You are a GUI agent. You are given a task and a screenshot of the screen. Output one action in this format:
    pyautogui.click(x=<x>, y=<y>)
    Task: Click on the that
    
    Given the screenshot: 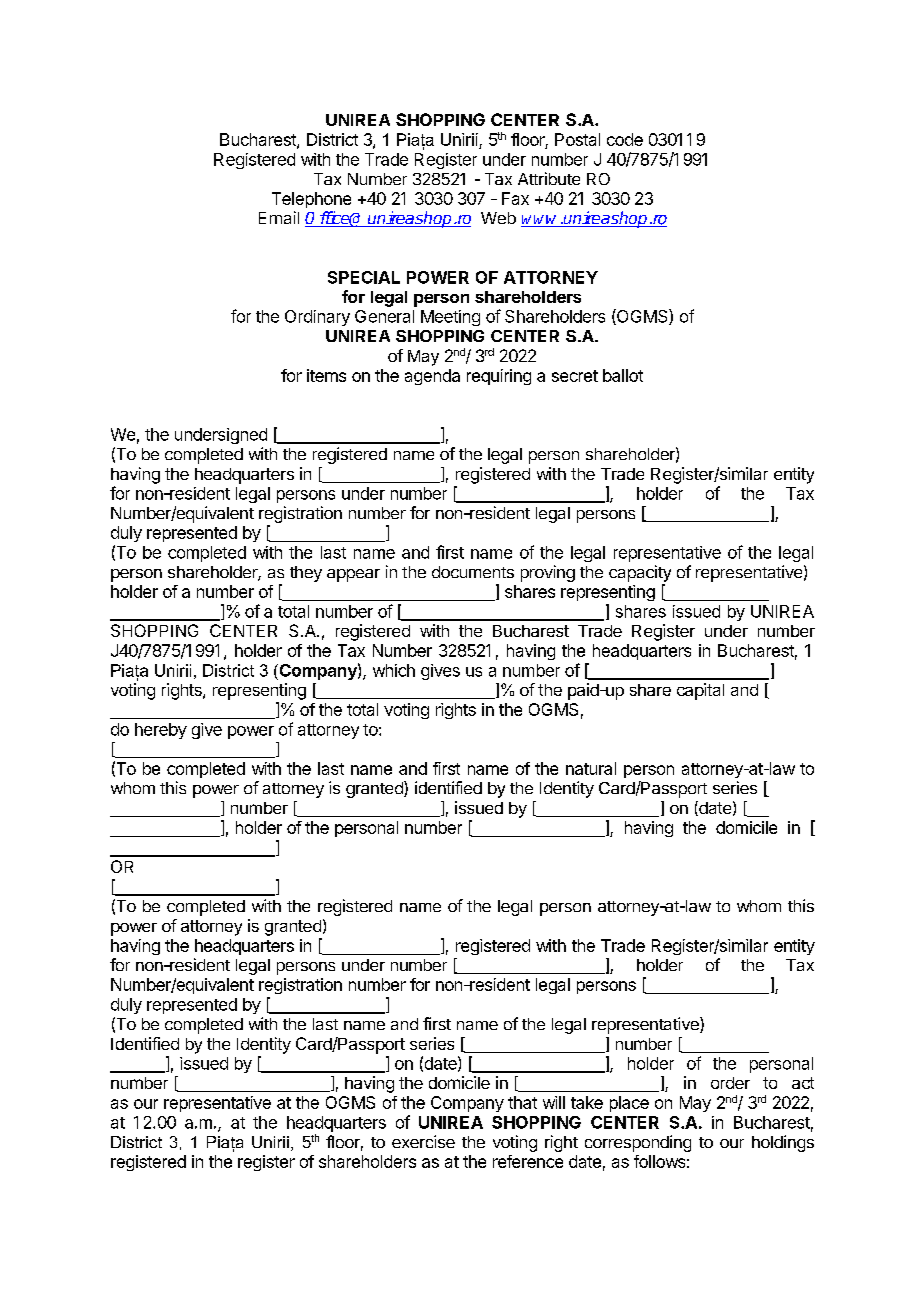 What is the action you would take?
    pyautogui.click(x=522, y=1102)
